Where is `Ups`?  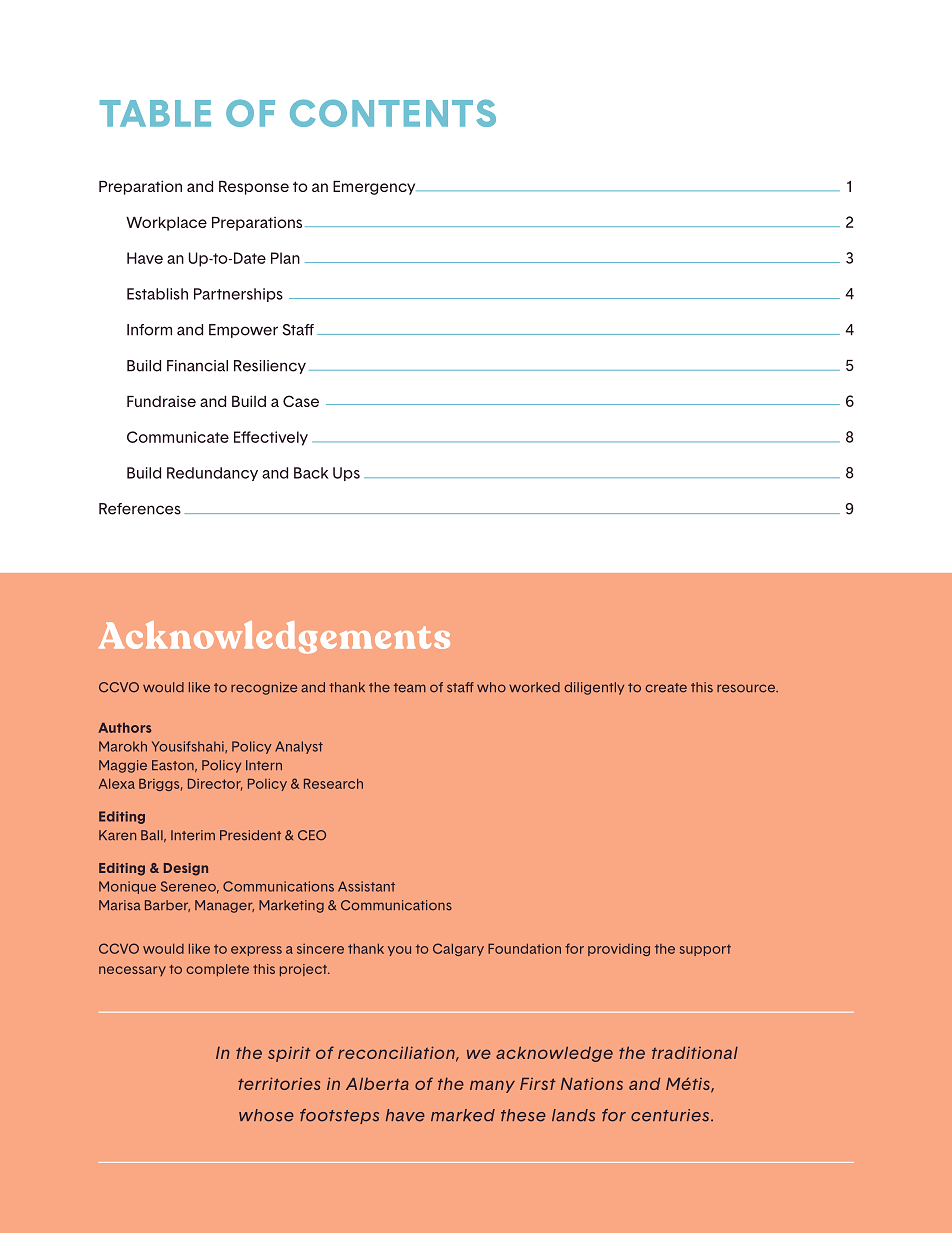
Ups is located at coordinates (346, 474).
